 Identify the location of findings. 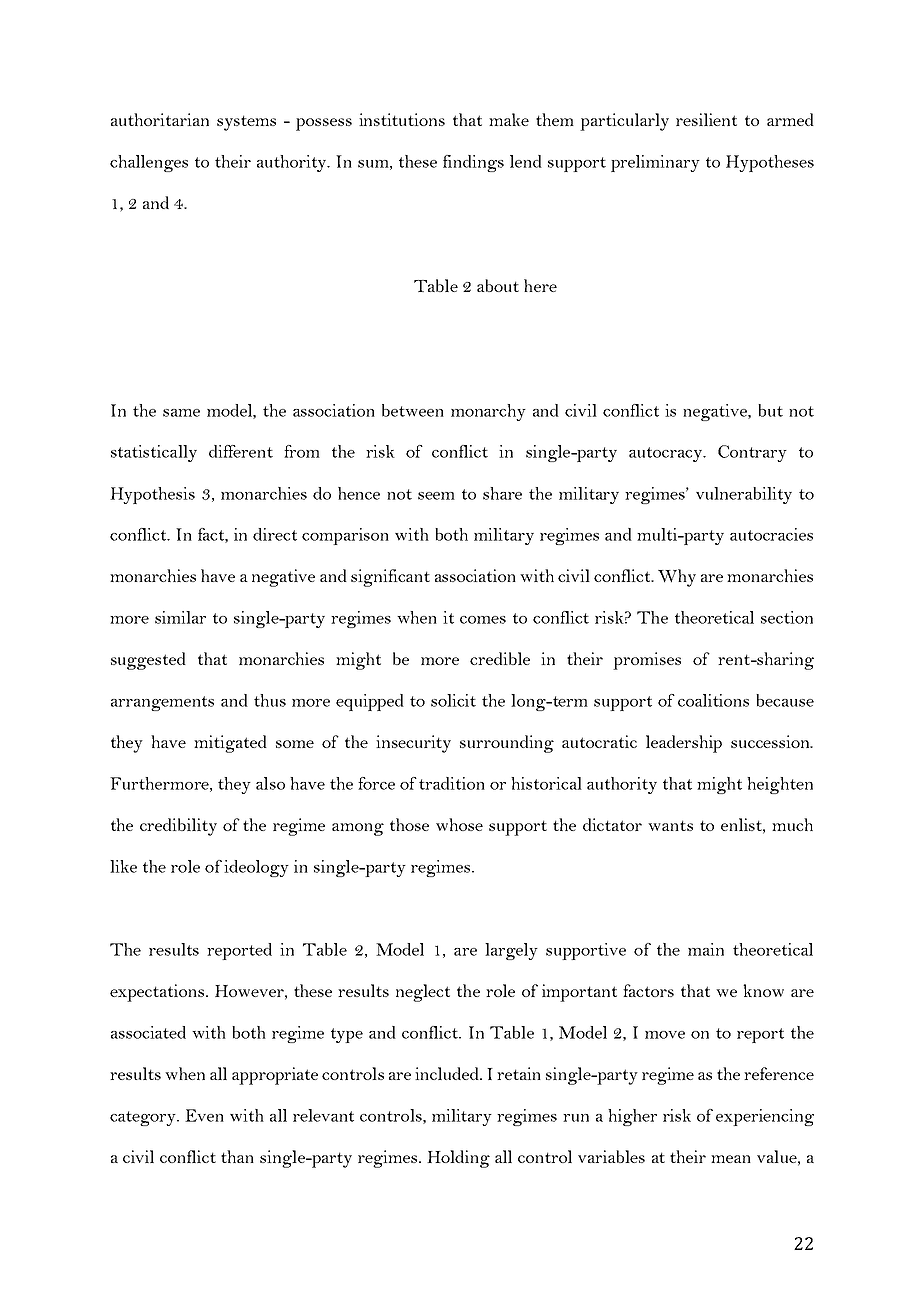
(473, 163).
